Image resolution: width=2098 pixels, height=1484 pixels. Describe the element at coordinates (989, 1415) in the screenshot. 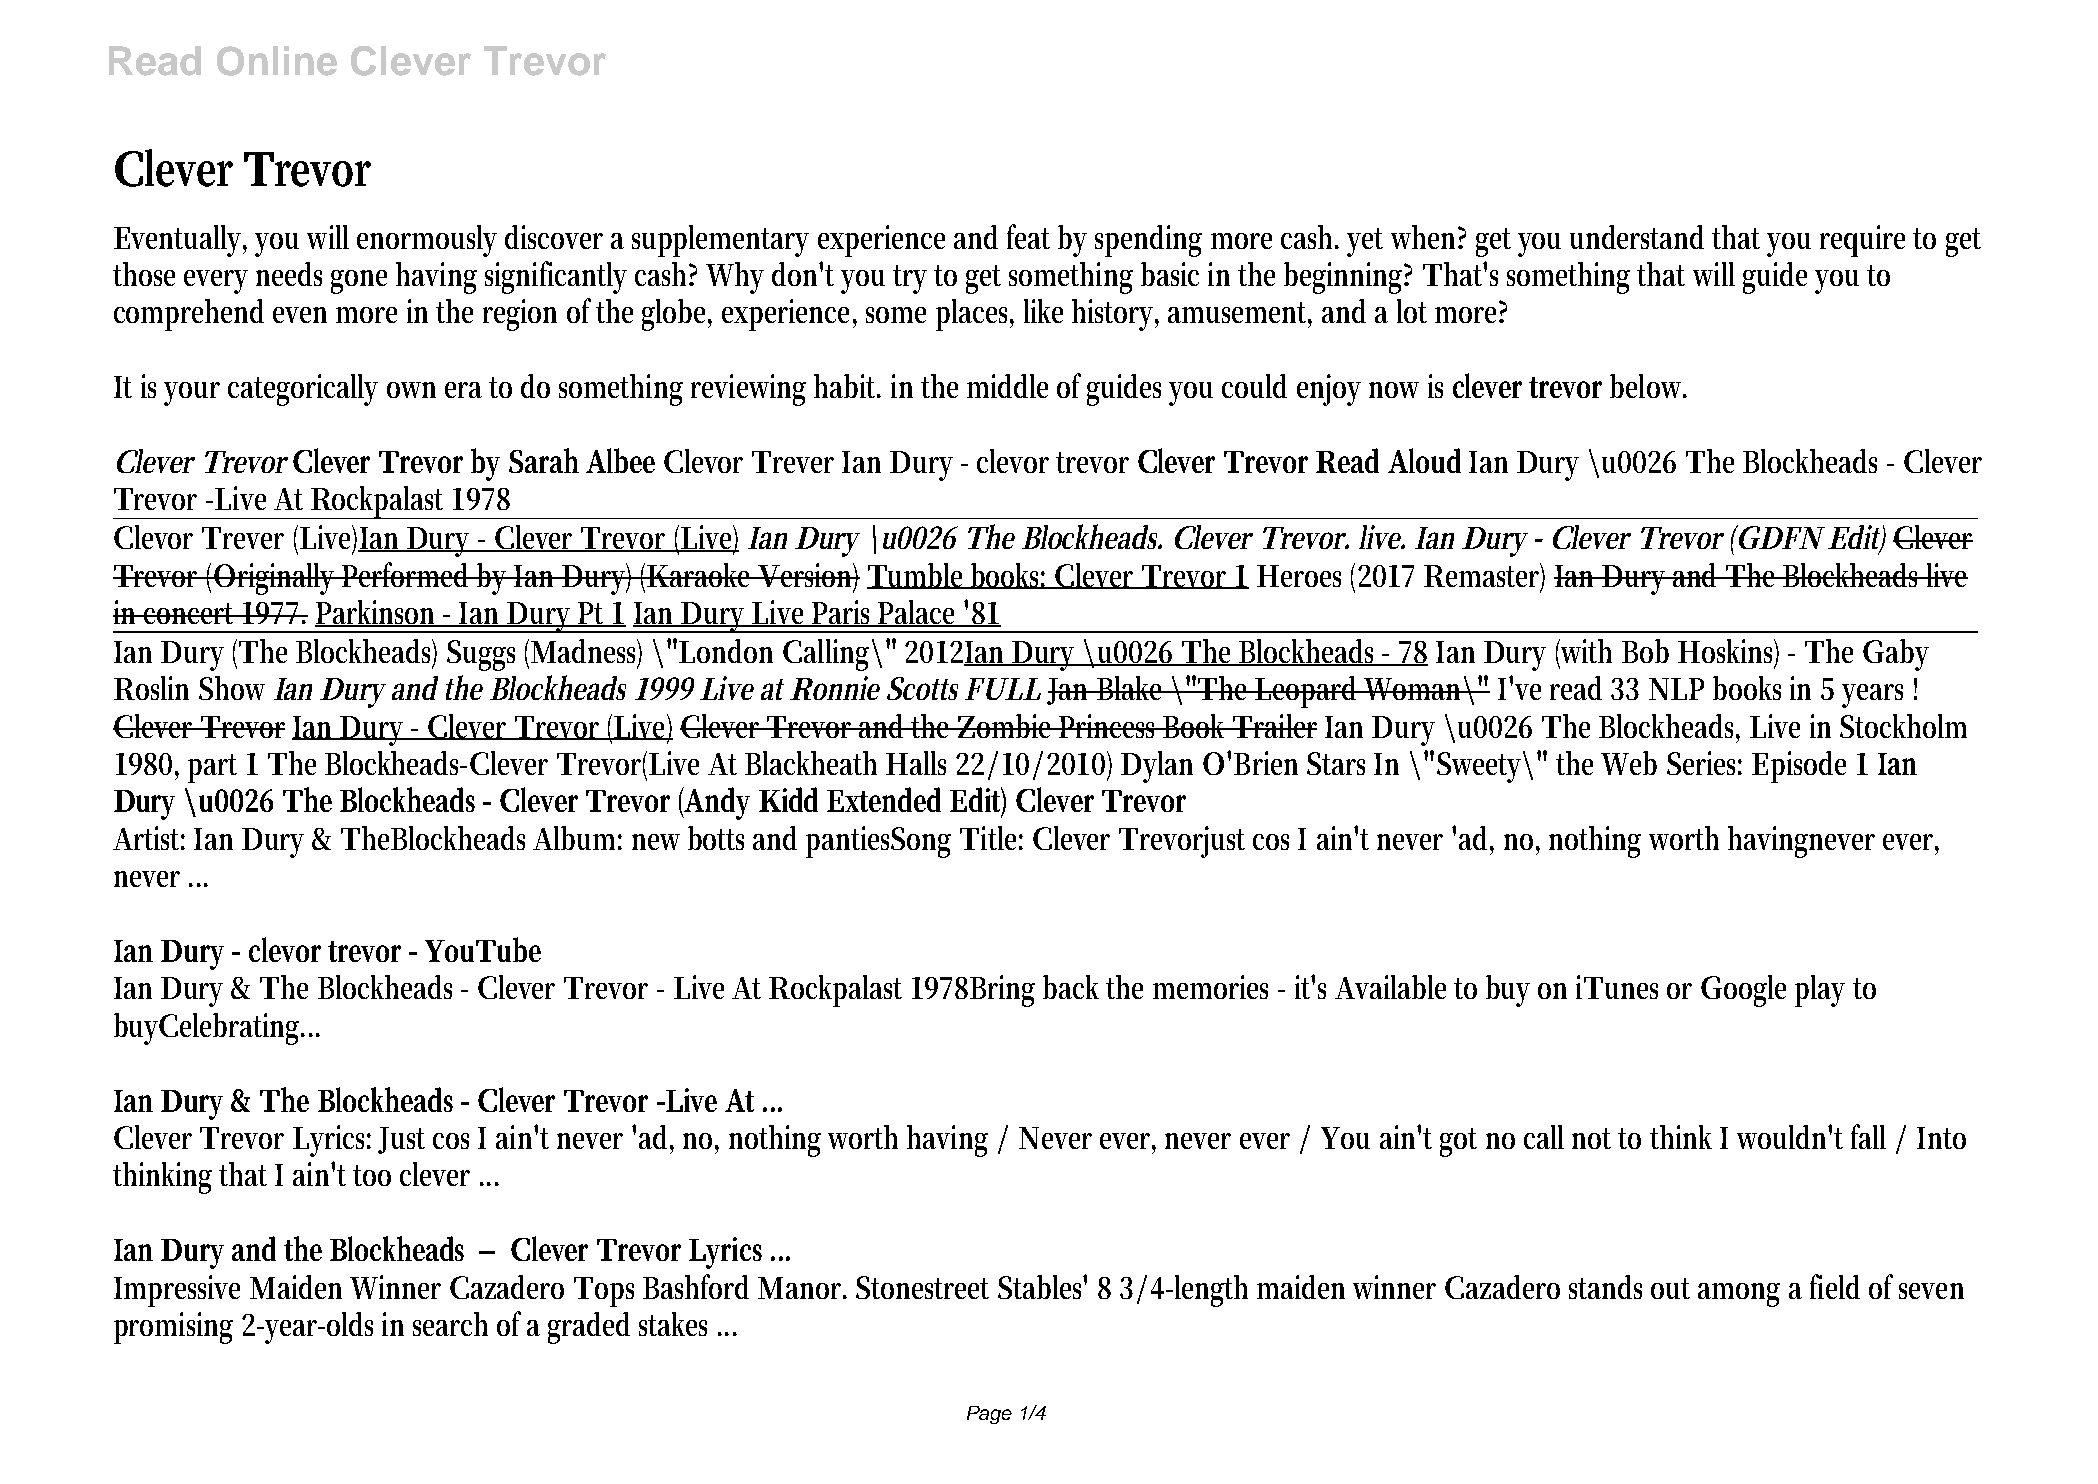

I see `Page` at that location.
